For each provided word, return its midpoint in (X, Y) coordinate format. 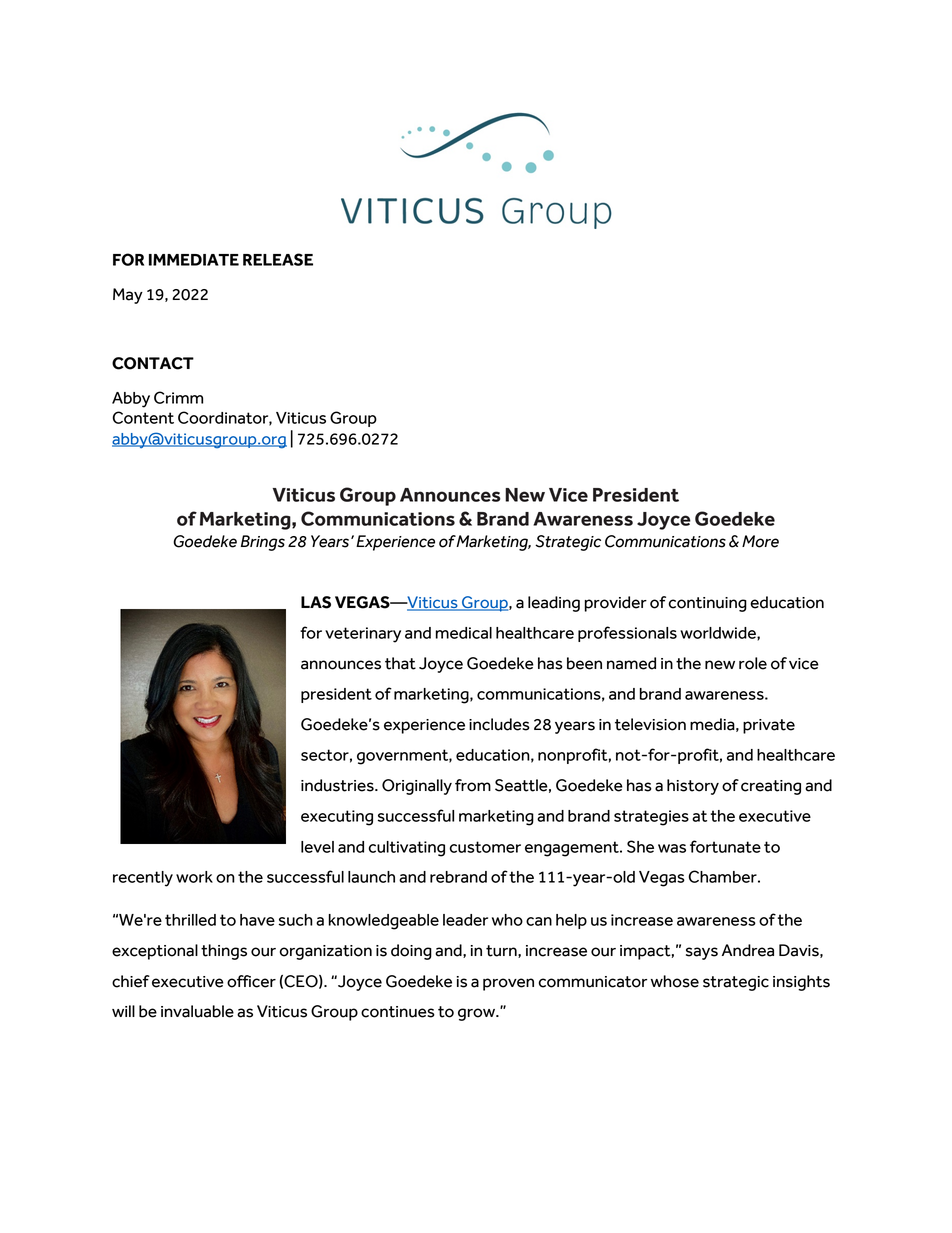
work (194, 877)
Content (143, 417)
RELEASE (278, 259)
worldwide (719, 634)
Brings (263, 543)
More (760, 541)
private (769, 726)
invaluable (197, 1011)
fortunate (725, 846)
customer (485, 847)
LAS (316, 602)
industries (338, 785)
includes (499, 724)
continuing (708, 604)
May (128, 296)
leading (554, 604)
